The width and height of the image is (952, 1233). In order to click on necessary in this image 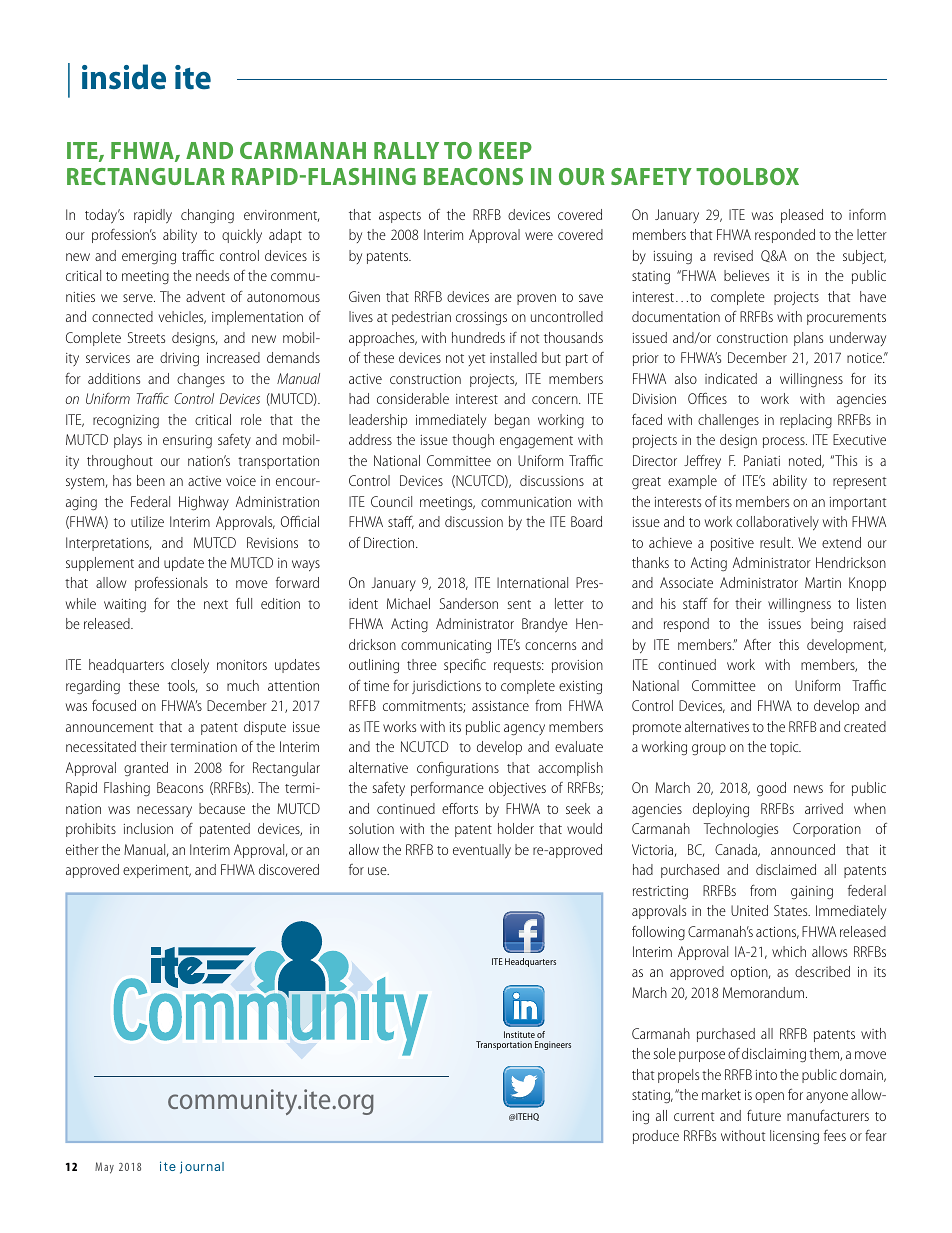, I will do `click(164, 811)`.
